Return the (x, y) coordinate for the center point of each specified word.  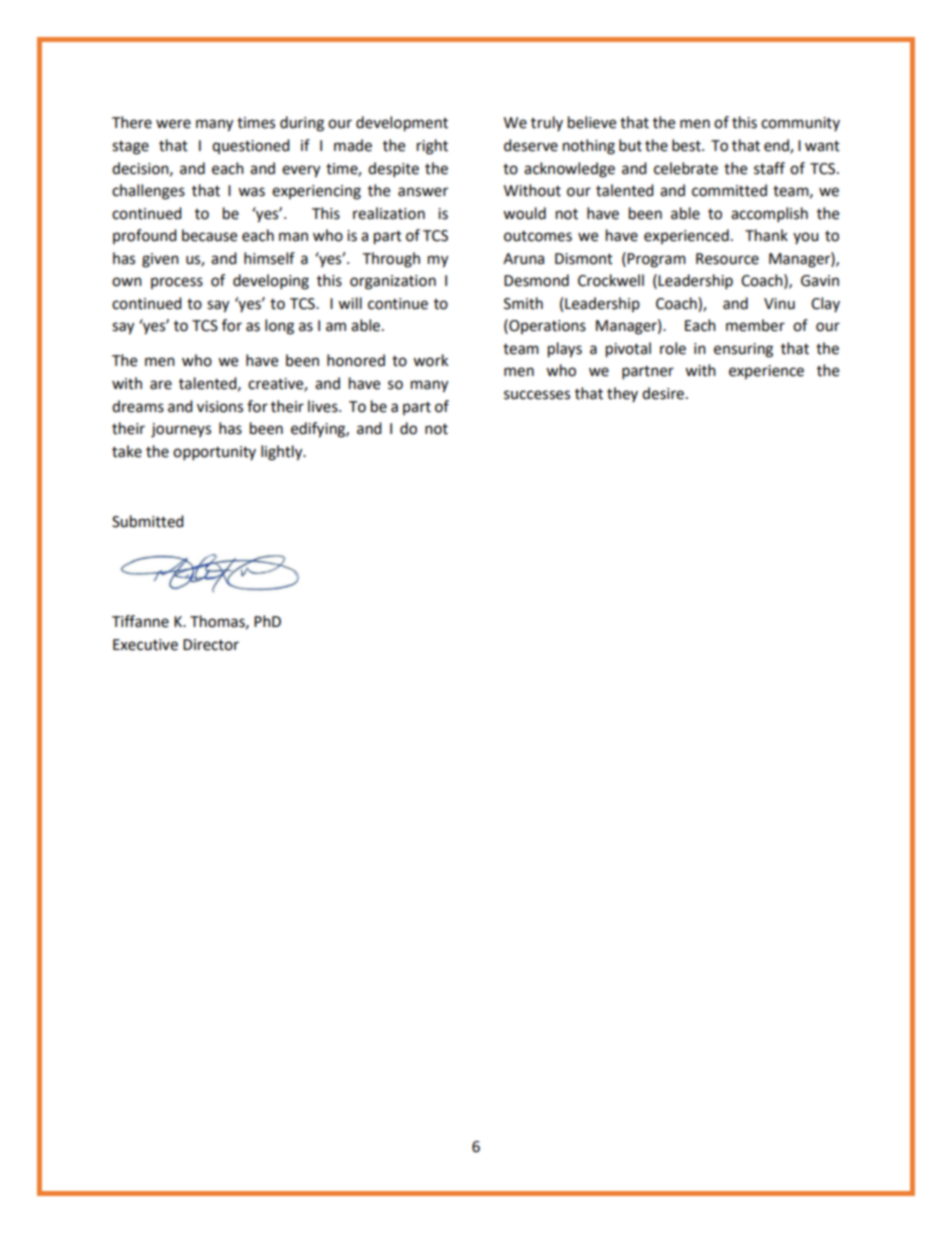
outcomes (538, 236)
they (622, 394)
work (430, 360)
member (755, 325)
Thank (766, 235)
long (279, 327)
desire (663, 393)
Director (211, 645)
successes (537, 395)
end (777, 146)
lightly (283, 453)
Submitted (148, 521)
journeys (181, 430)
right (432, 147)
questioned (251, 146)
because (209, 235)
